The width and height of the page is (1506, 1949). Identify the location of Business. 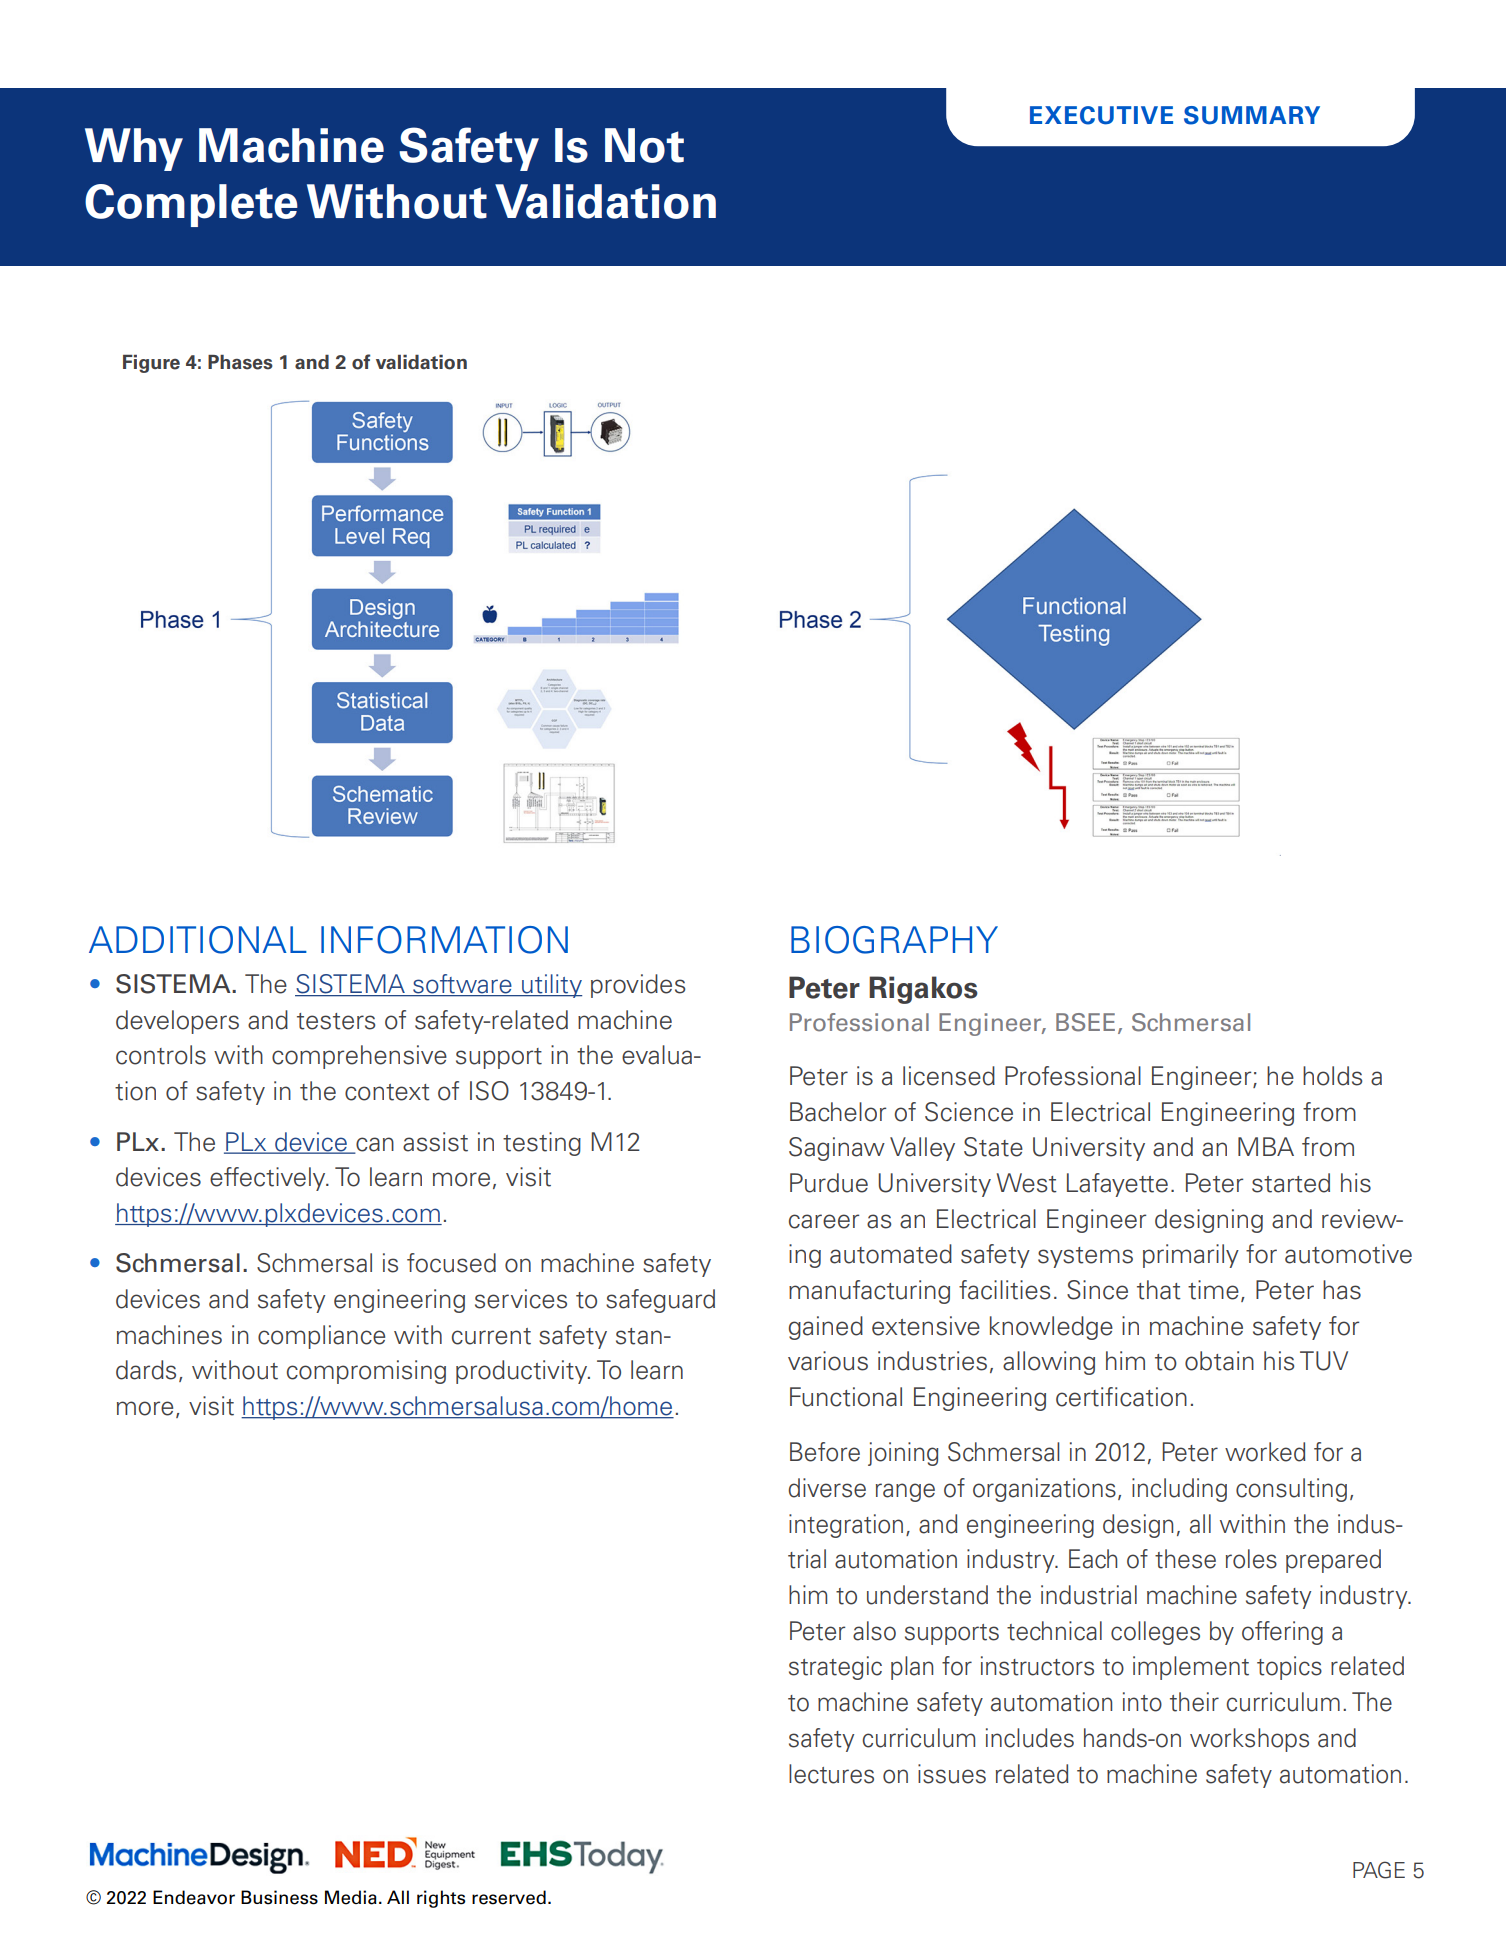
(279, 1897).
